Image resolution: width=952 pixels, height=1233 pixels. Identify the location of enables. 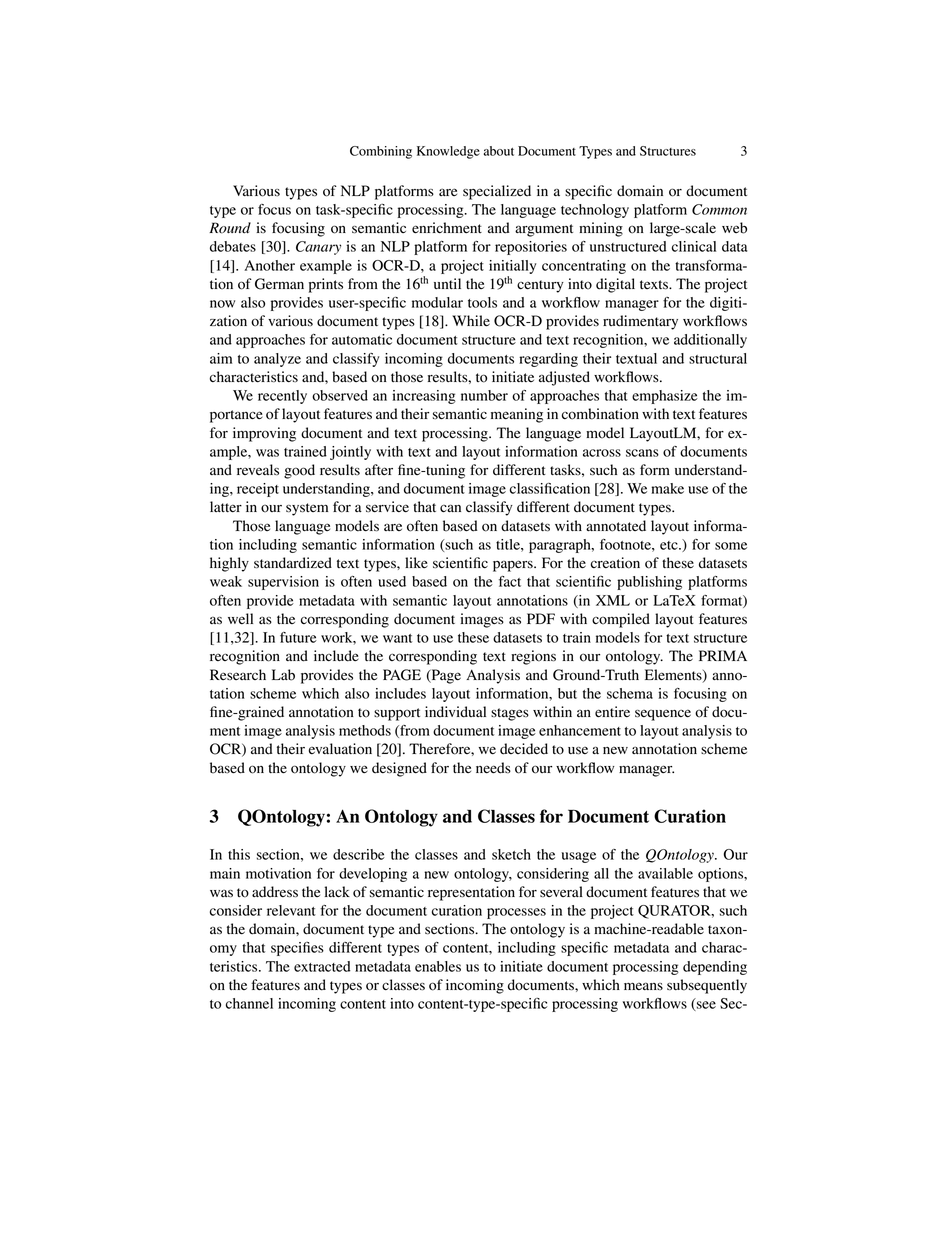
(438, 966).
